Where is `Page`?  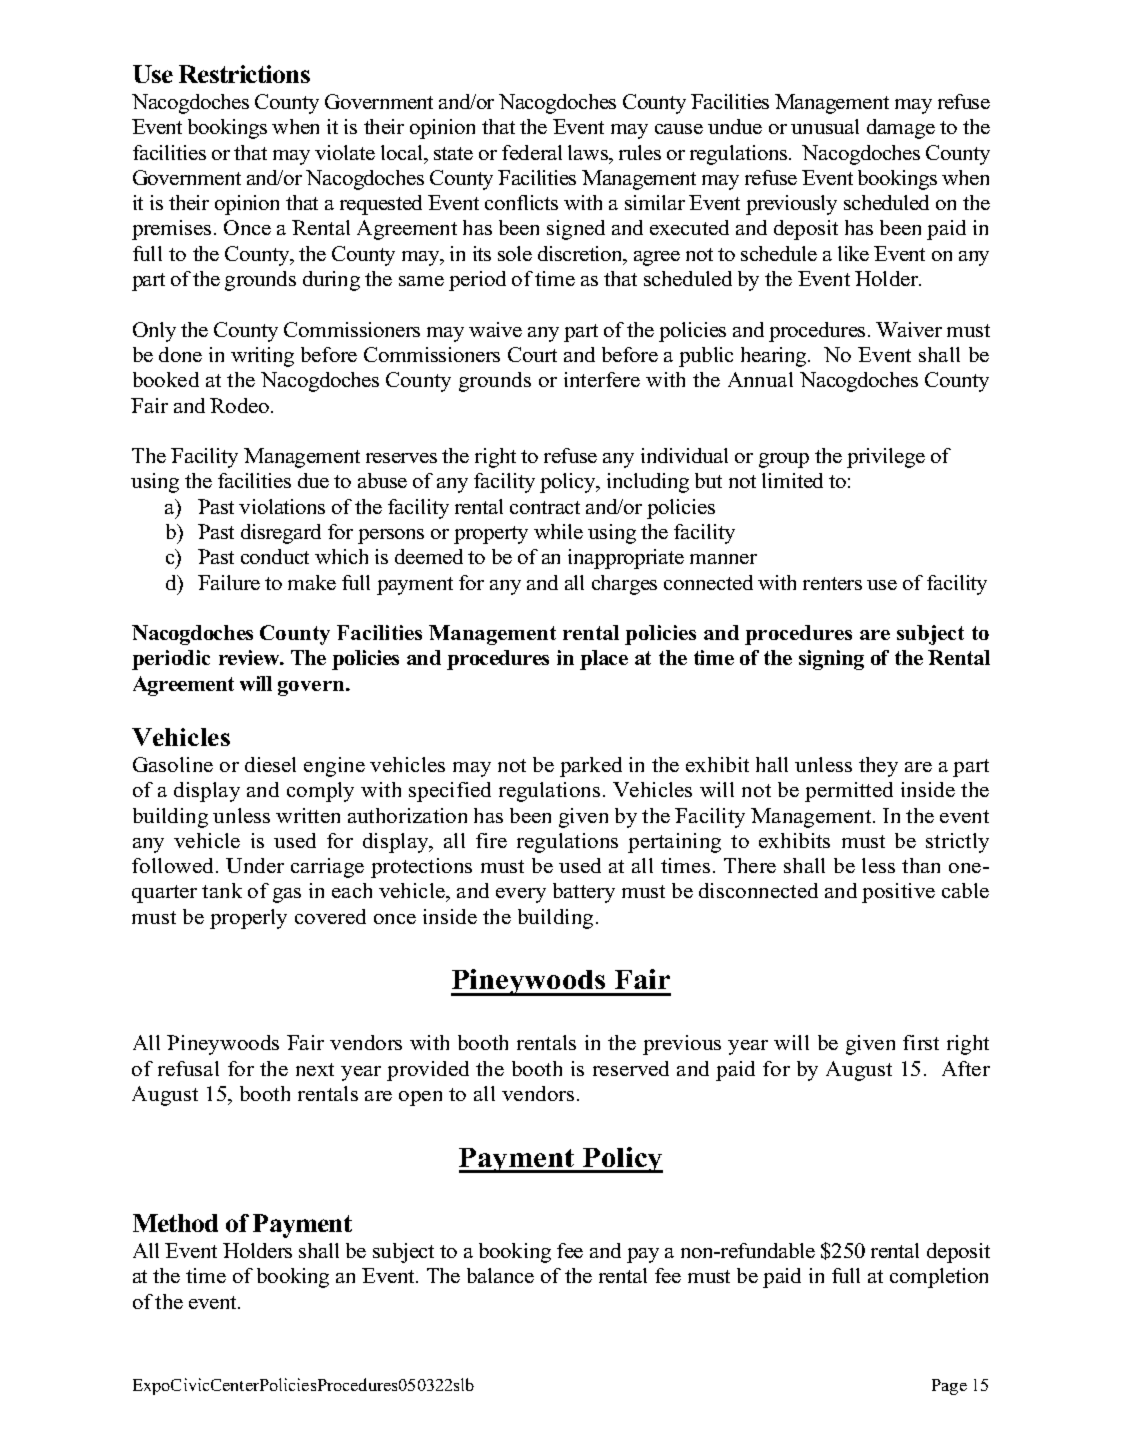
Page is located at coordinates (949, 1387).
